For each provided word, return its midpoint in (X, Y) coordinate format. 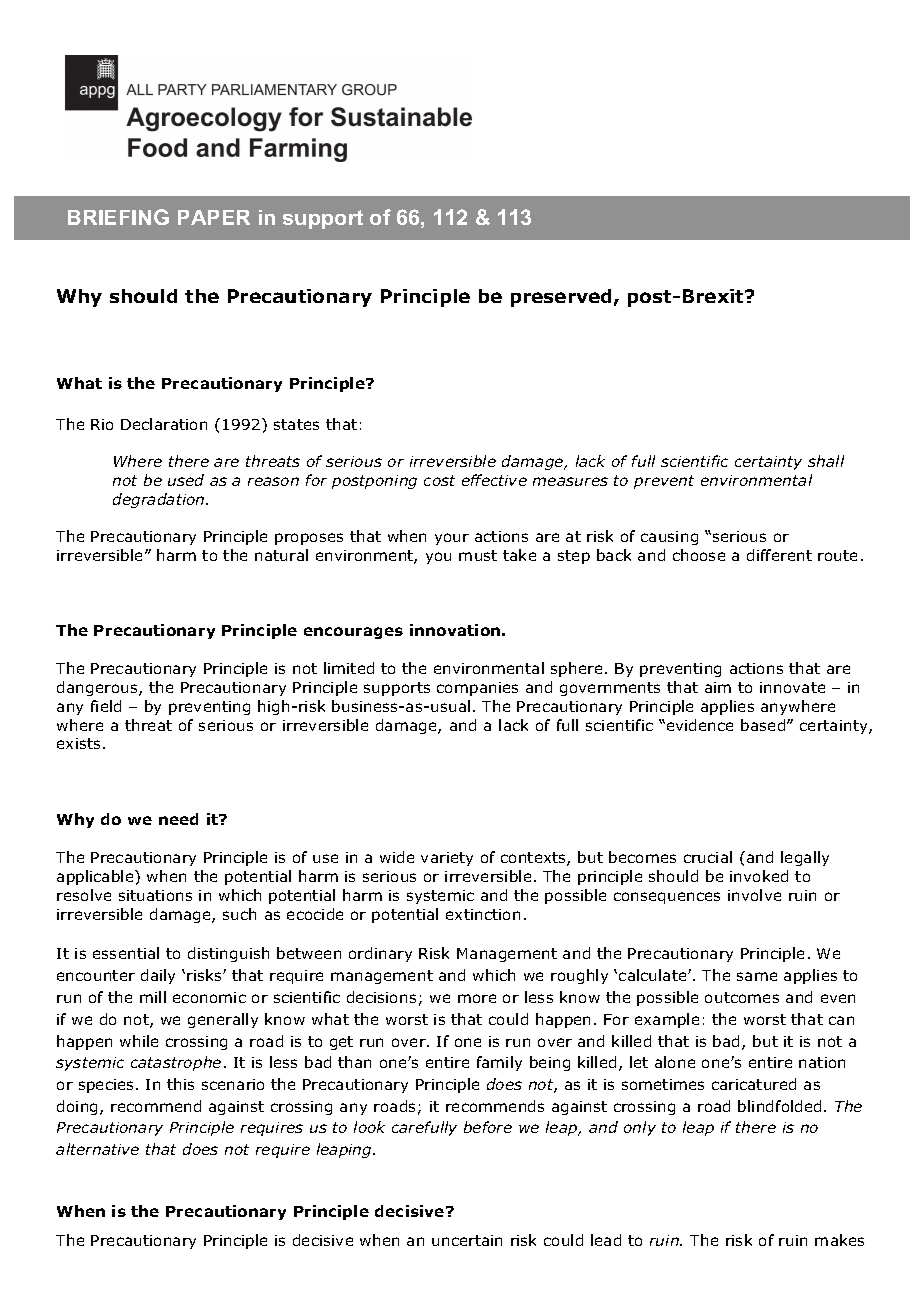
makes (839, 1240)
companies (477, 689)
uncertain (467, 1240)
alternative (97, 1149)
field (106, 706)
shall (826, 461)
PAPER (214, 217)
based (764, 725)
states (296, 424)
